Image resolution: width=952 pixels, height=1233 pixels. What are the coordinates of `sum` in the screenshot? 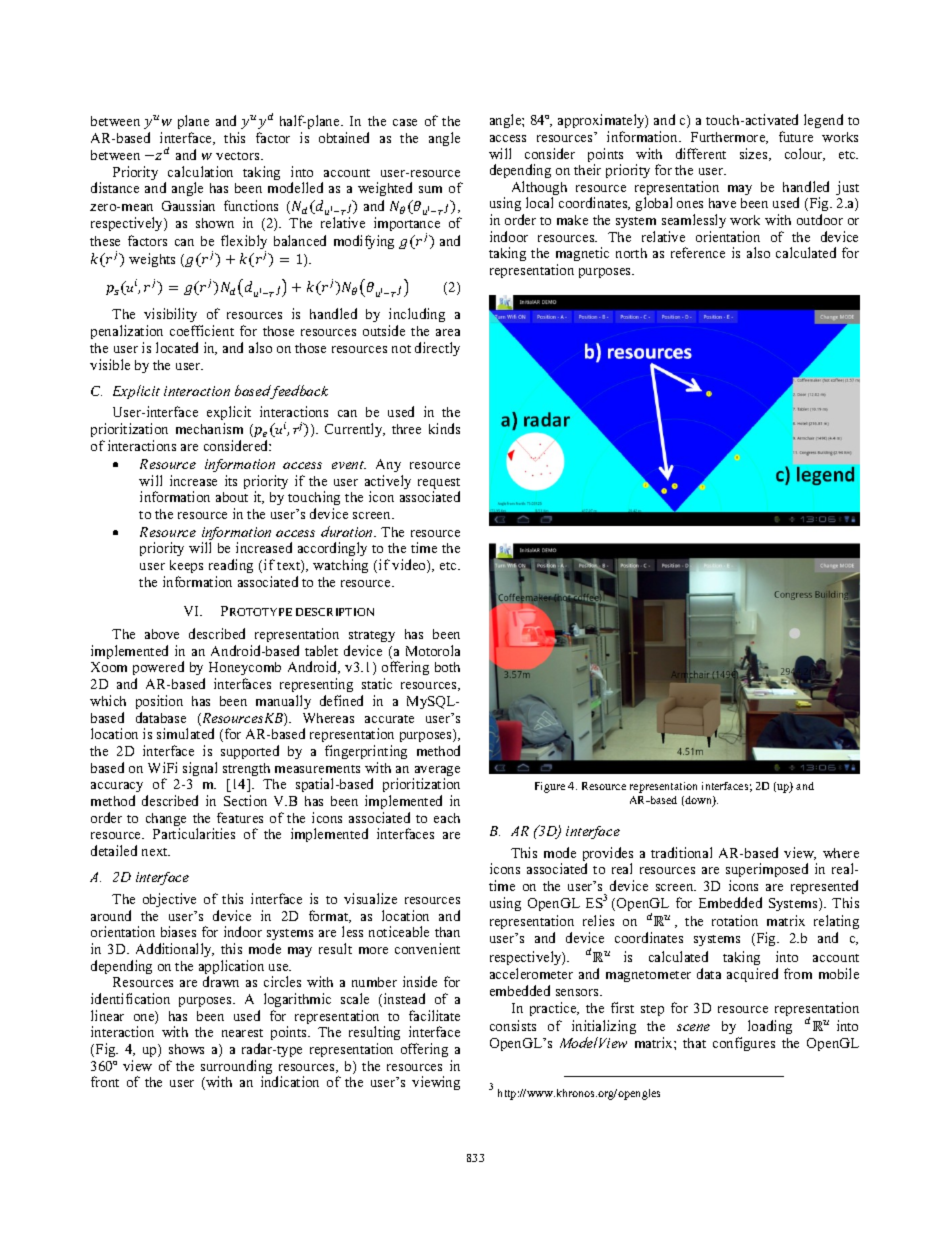 It's located at (430, 189).
